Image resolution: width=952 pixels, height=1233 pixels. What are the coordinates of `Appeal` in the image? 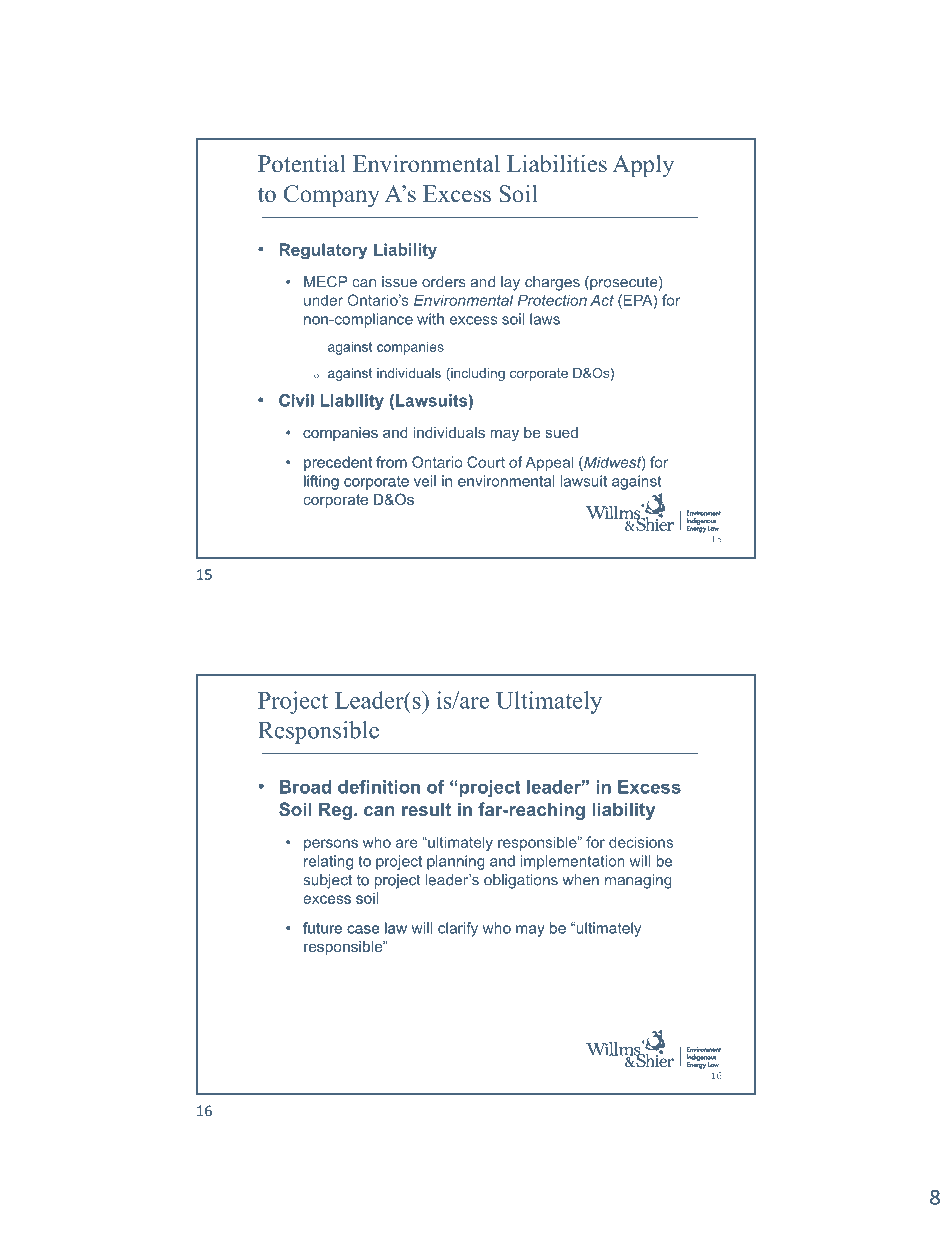 It's located at (549, 463).
